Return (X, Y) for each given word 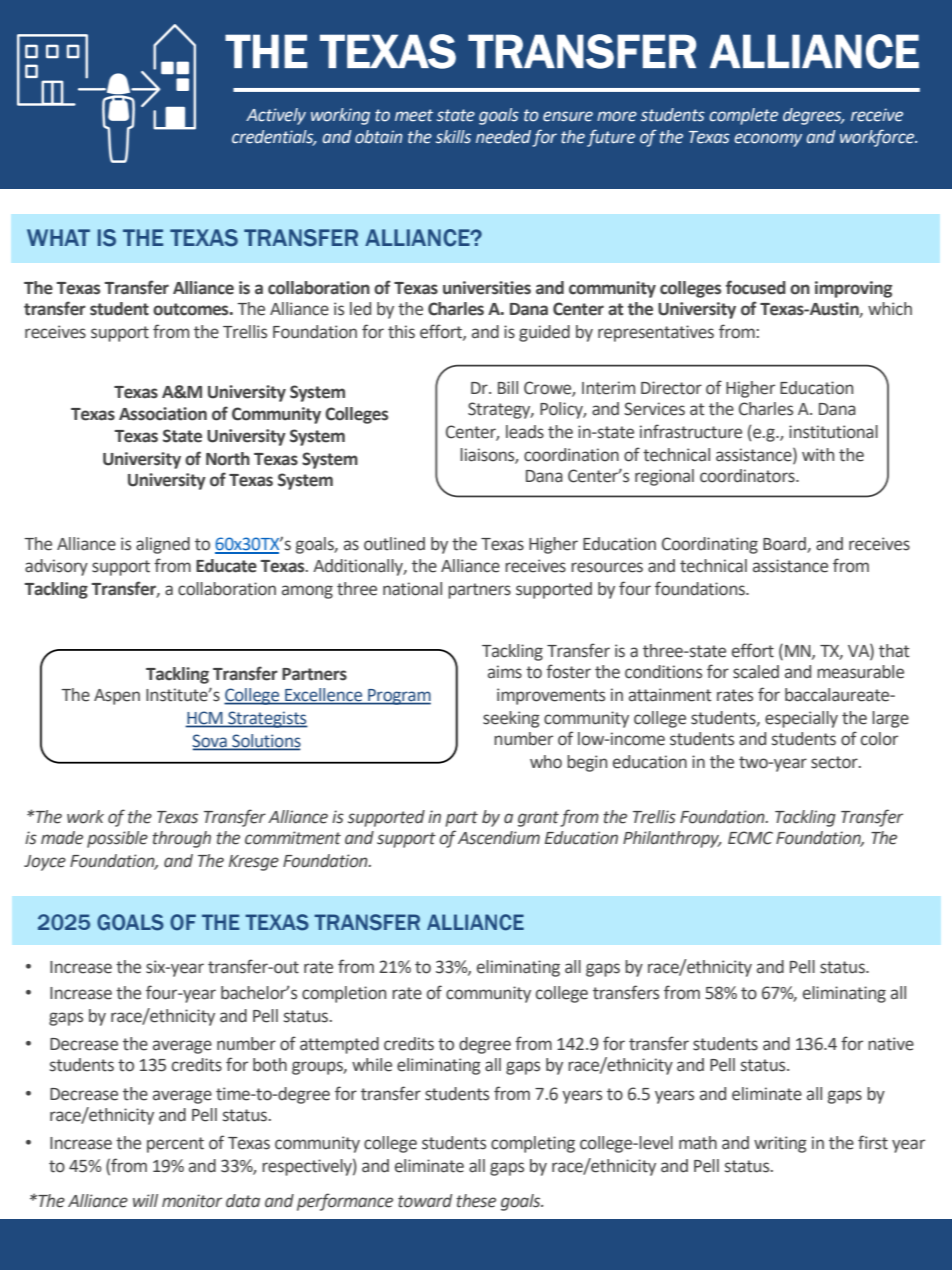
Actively (276, 116)
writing (780, 1144)
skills (453, 137)
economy (768, 140)
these (476, 1201)
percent (175, 1145)
